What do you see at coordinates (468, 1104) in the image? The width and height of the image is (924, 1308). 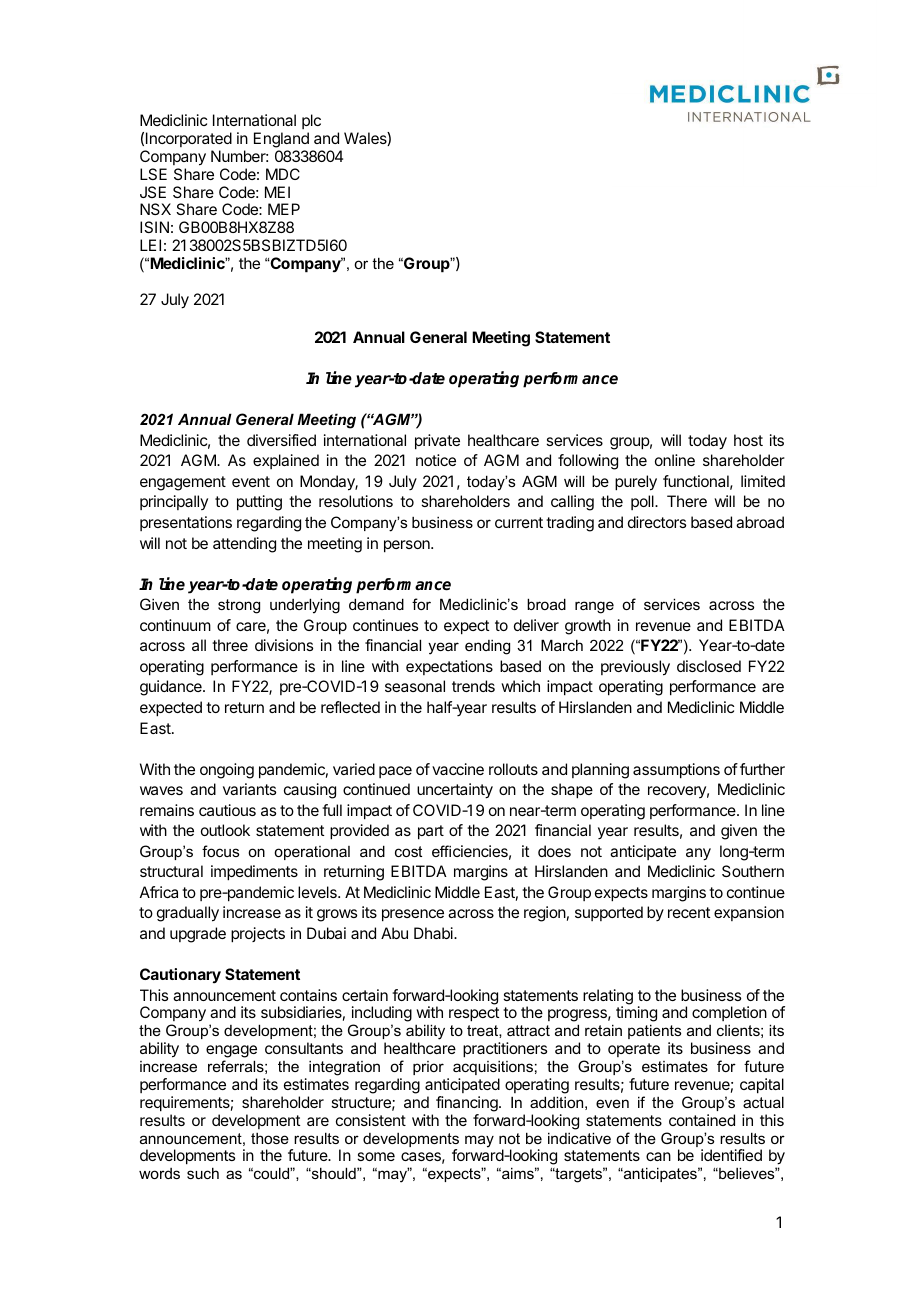 I see `financing` at bounding box center [468, 1104].
